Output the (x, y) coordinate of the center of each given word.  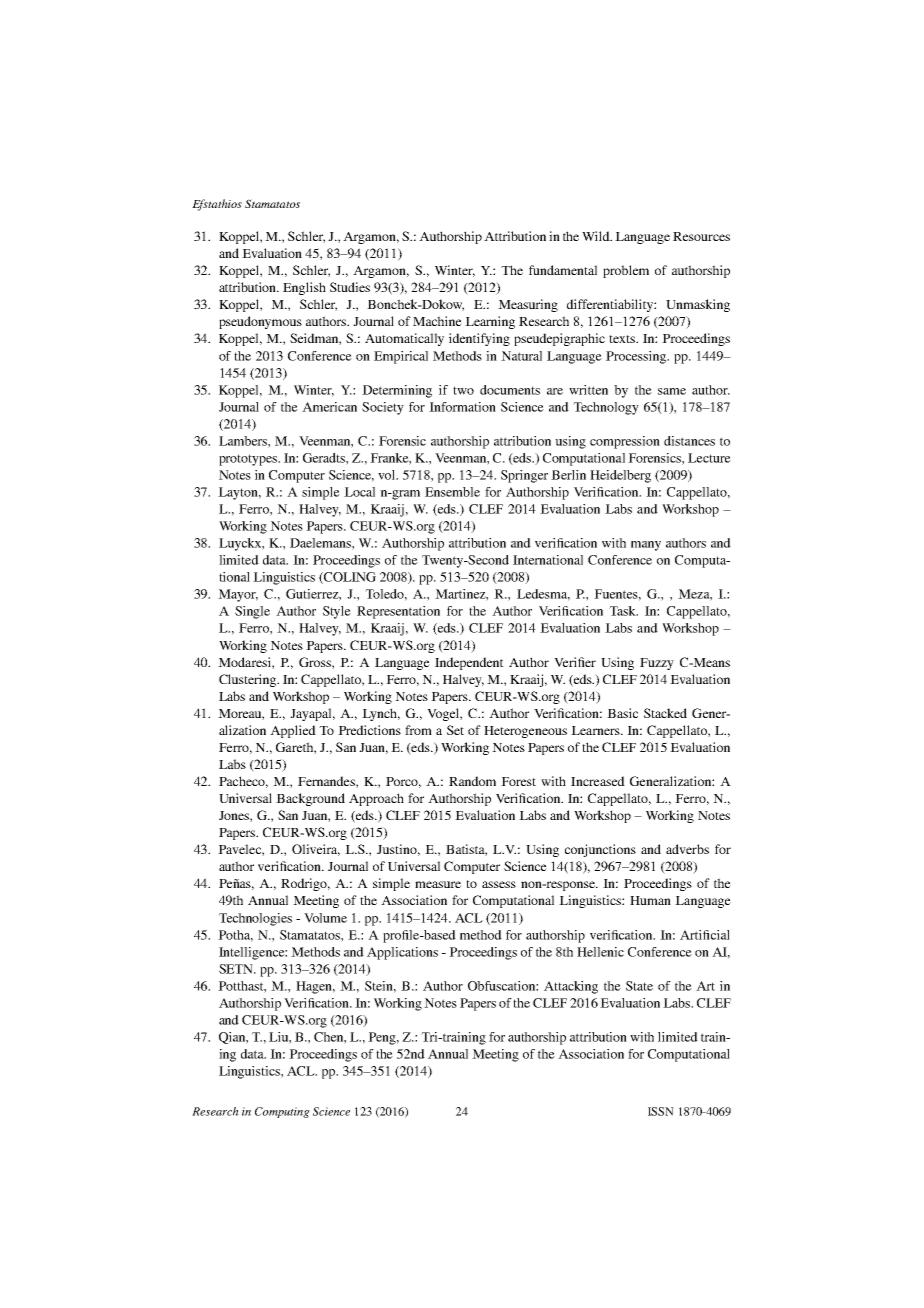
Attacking (571, 987)
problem (626, 271)
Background (310, 799)
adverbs (687, 849)
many (646, 546)
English (304, 288)
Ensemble (452, 492)
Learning (490, 322)
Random (472, 781)
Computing (282, 1112)
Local (359, 492)
